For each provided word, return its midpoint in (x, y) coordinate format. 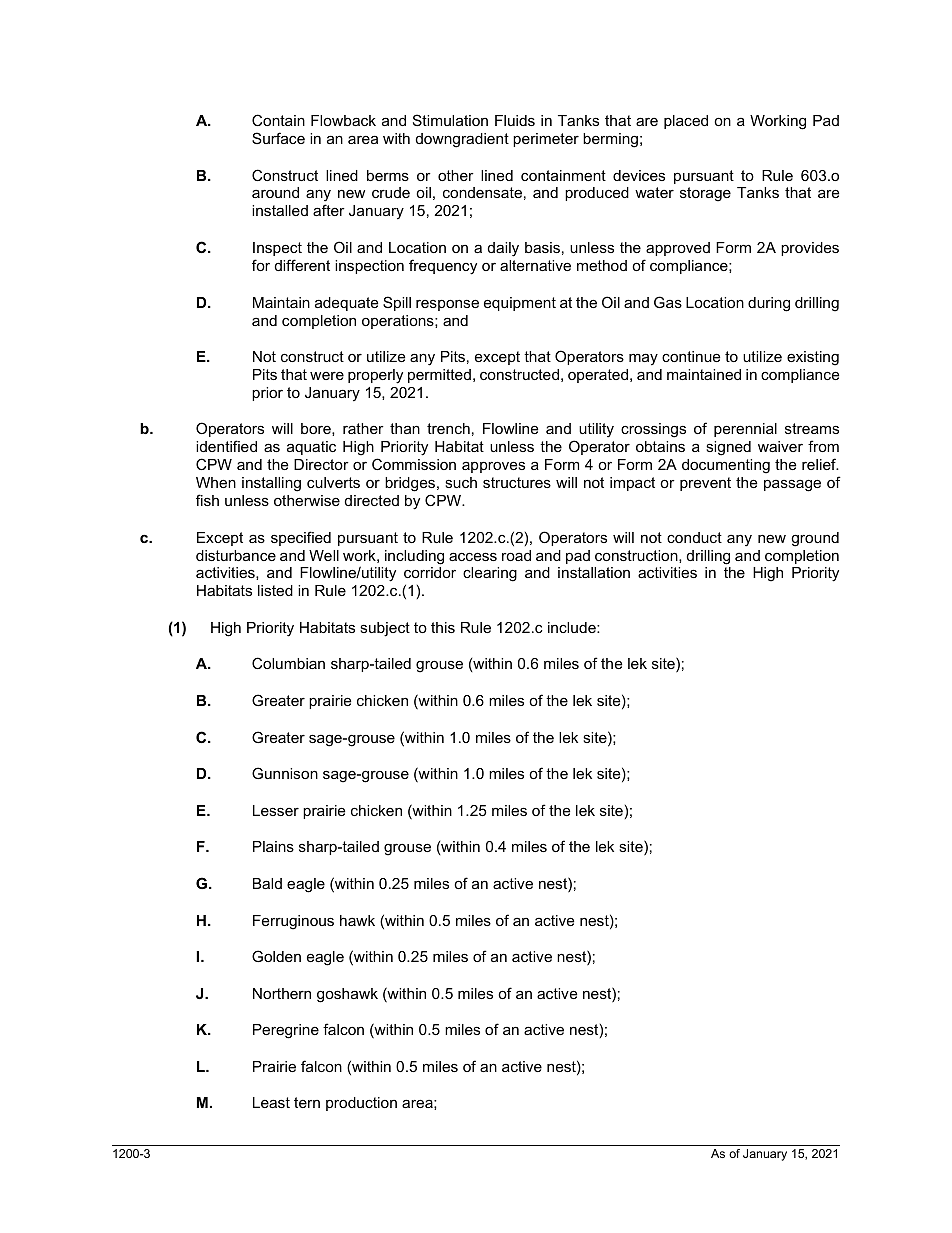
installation (594, 572)
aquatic (311, 448)
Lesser (276, 810)
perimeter (546, 140)
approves (493, 467)
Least (271, 1102)
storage (705, 194)
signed (728, 448)
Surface (278, 138)
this (443, 627)
